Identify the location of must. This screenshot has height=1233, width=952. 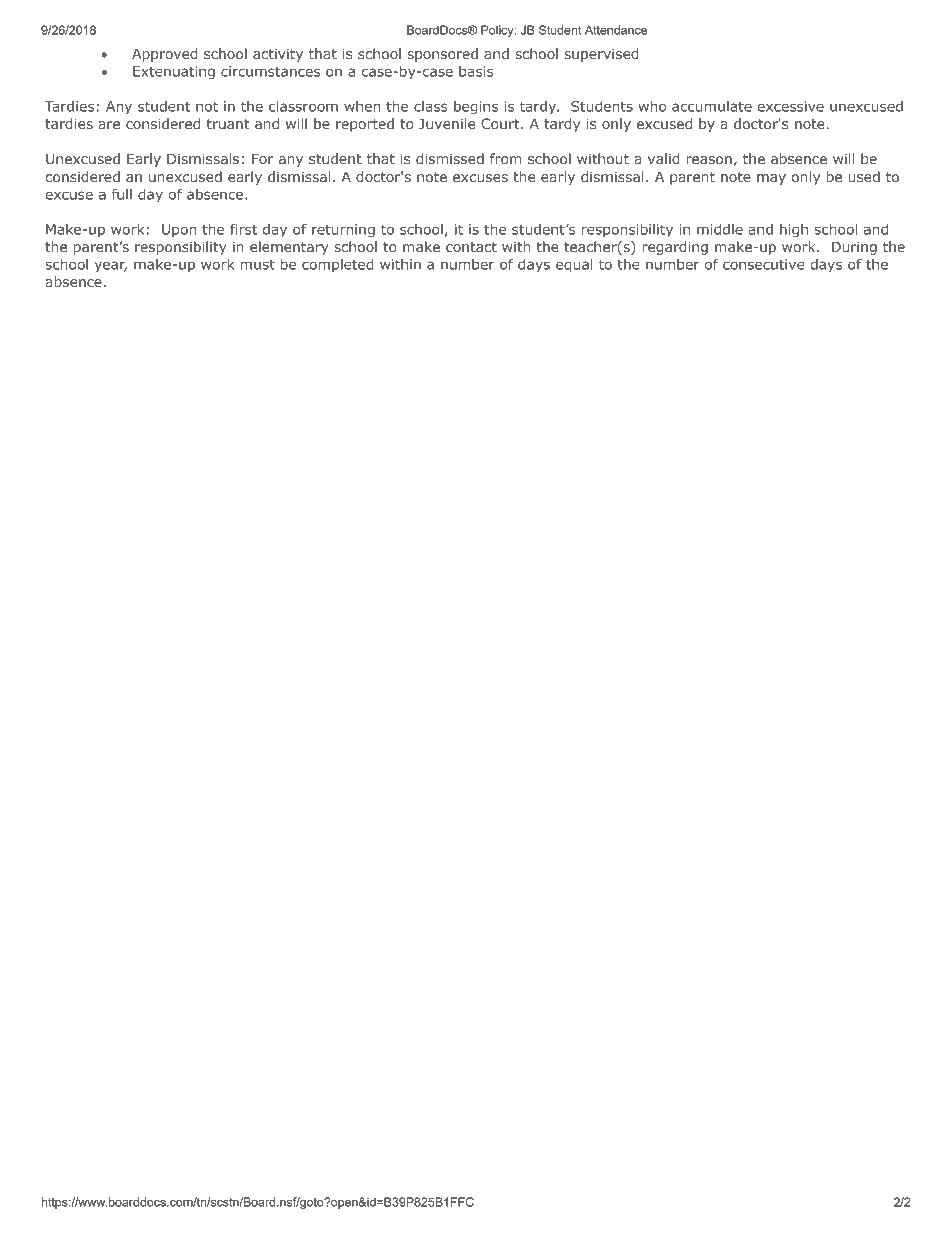
(257, 264).
